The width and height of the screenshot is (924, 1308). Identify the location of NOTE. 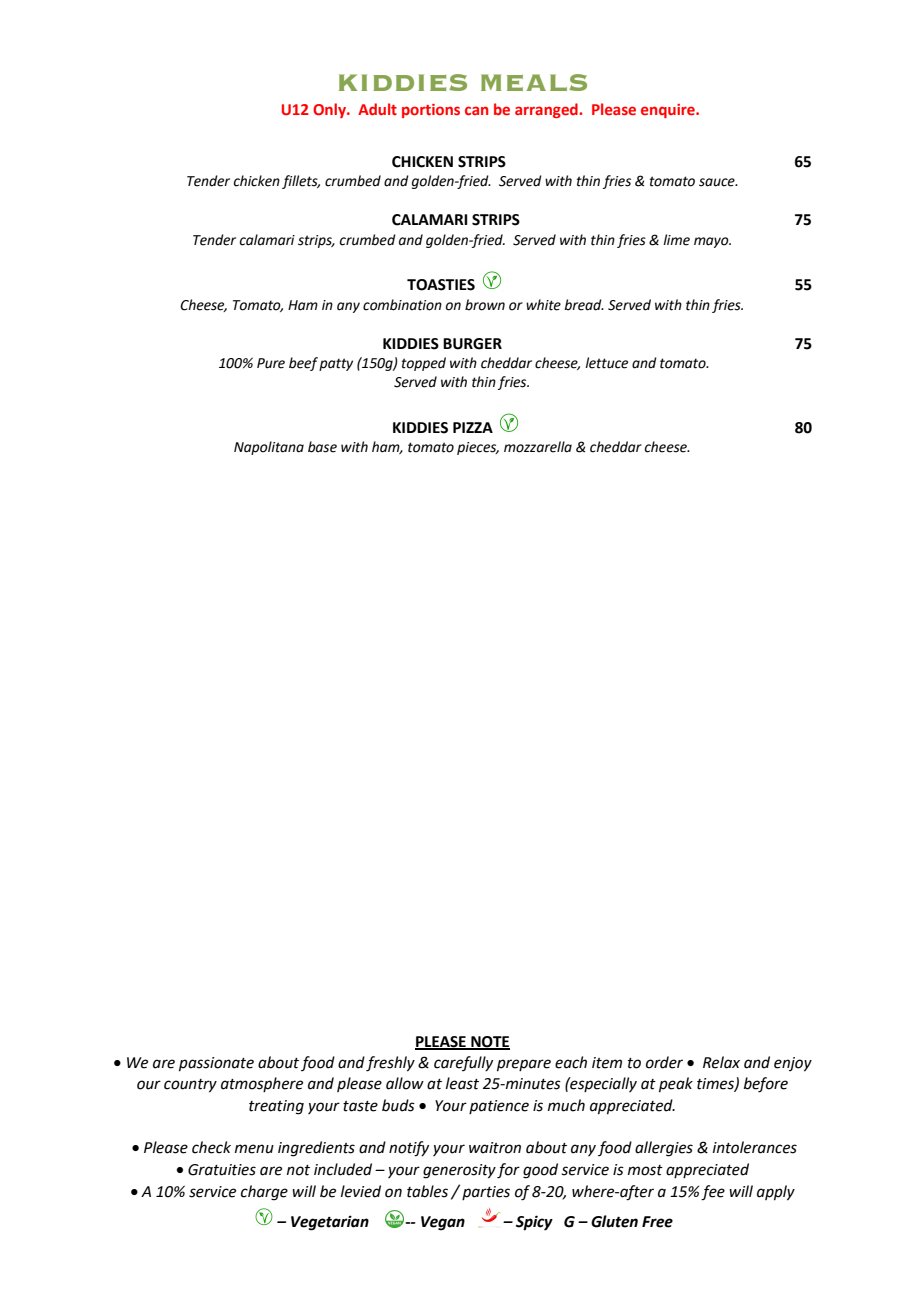
(489, 1042).
